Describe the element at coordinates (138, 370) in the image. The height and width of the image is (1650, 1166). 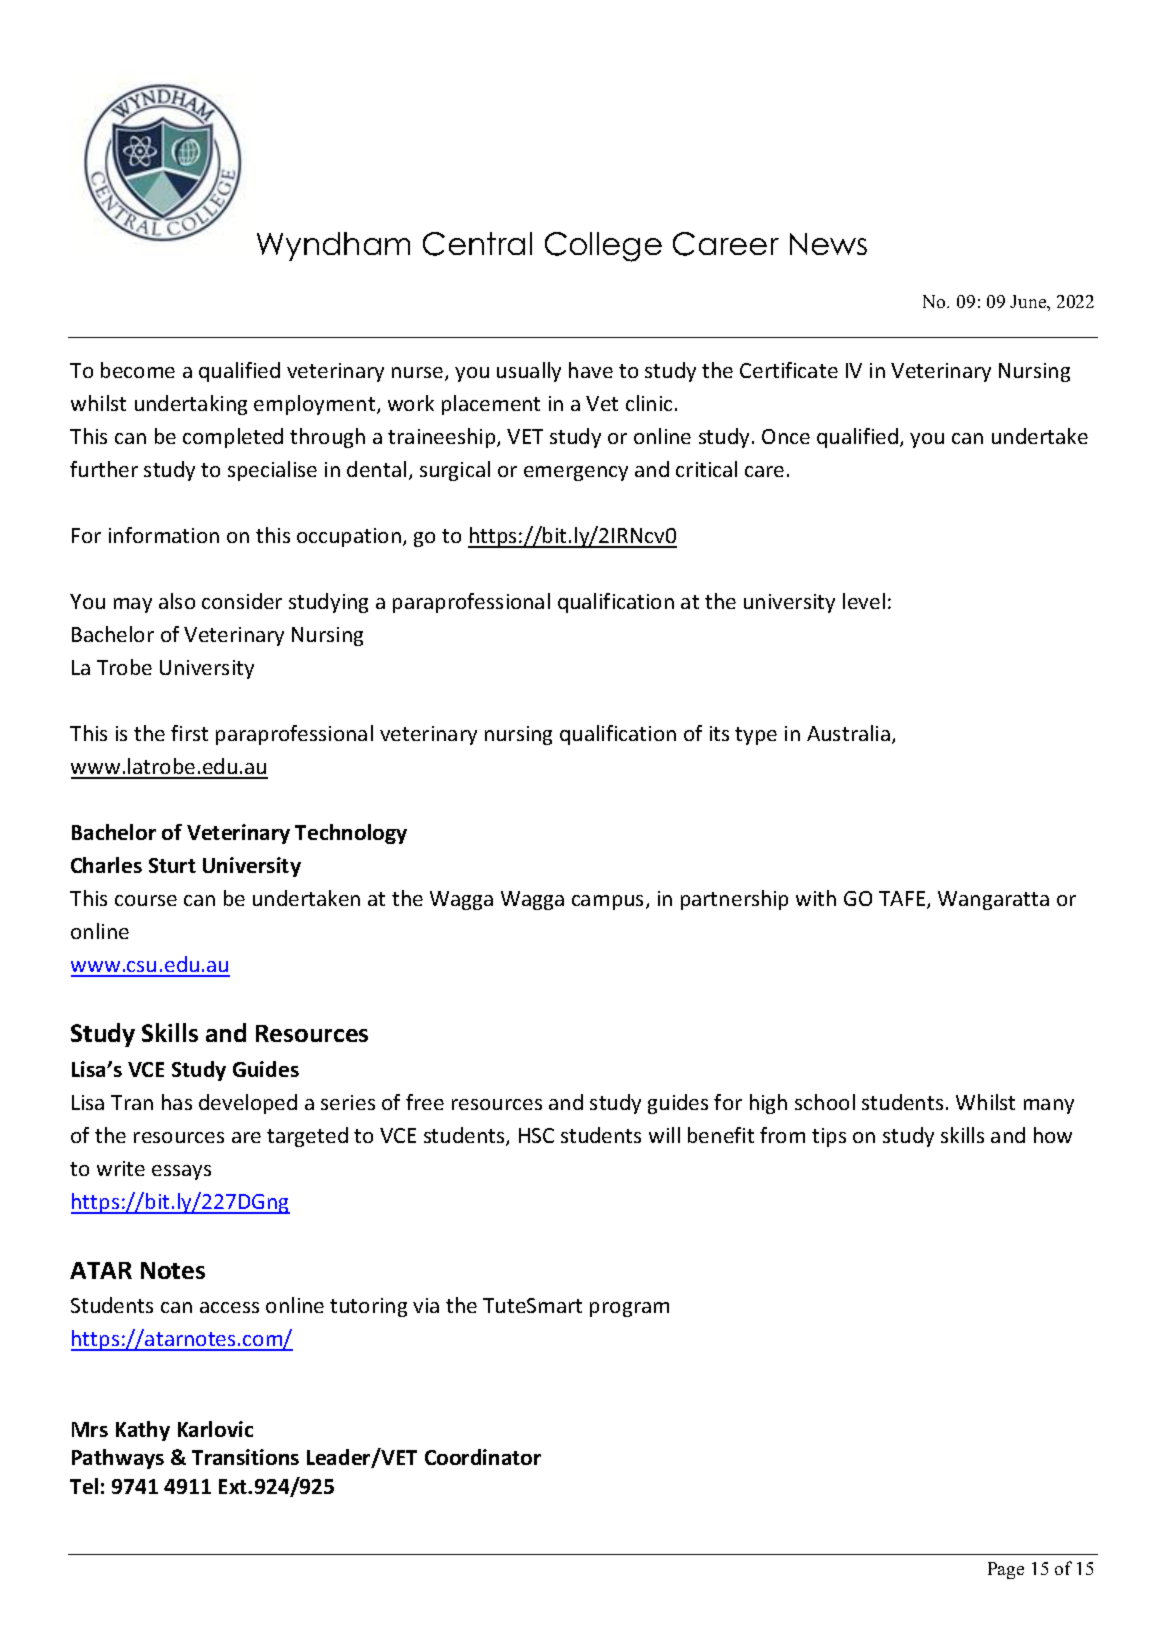
I see `become` at that location.
